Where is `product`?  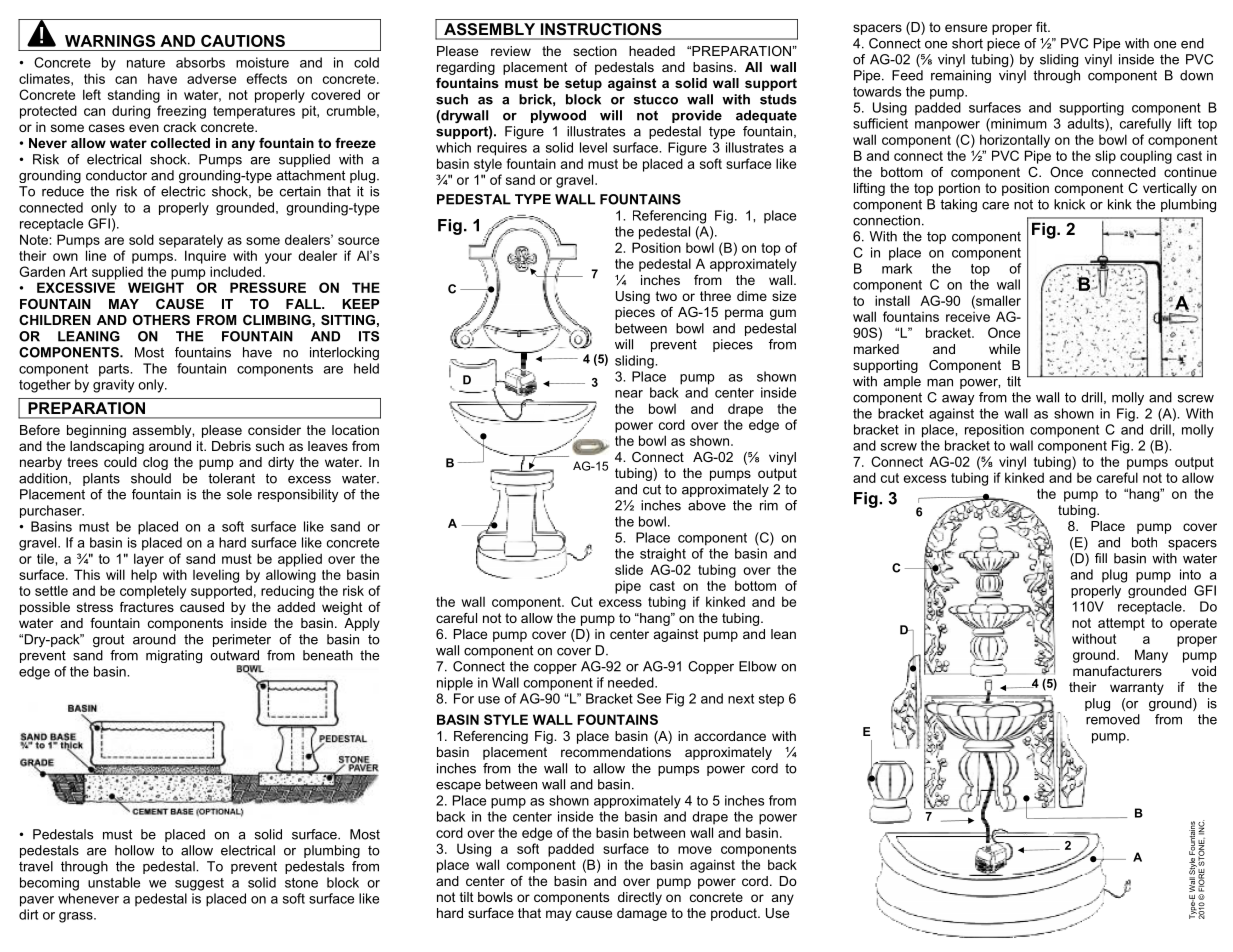
product is located at coordinates (735, 914).
